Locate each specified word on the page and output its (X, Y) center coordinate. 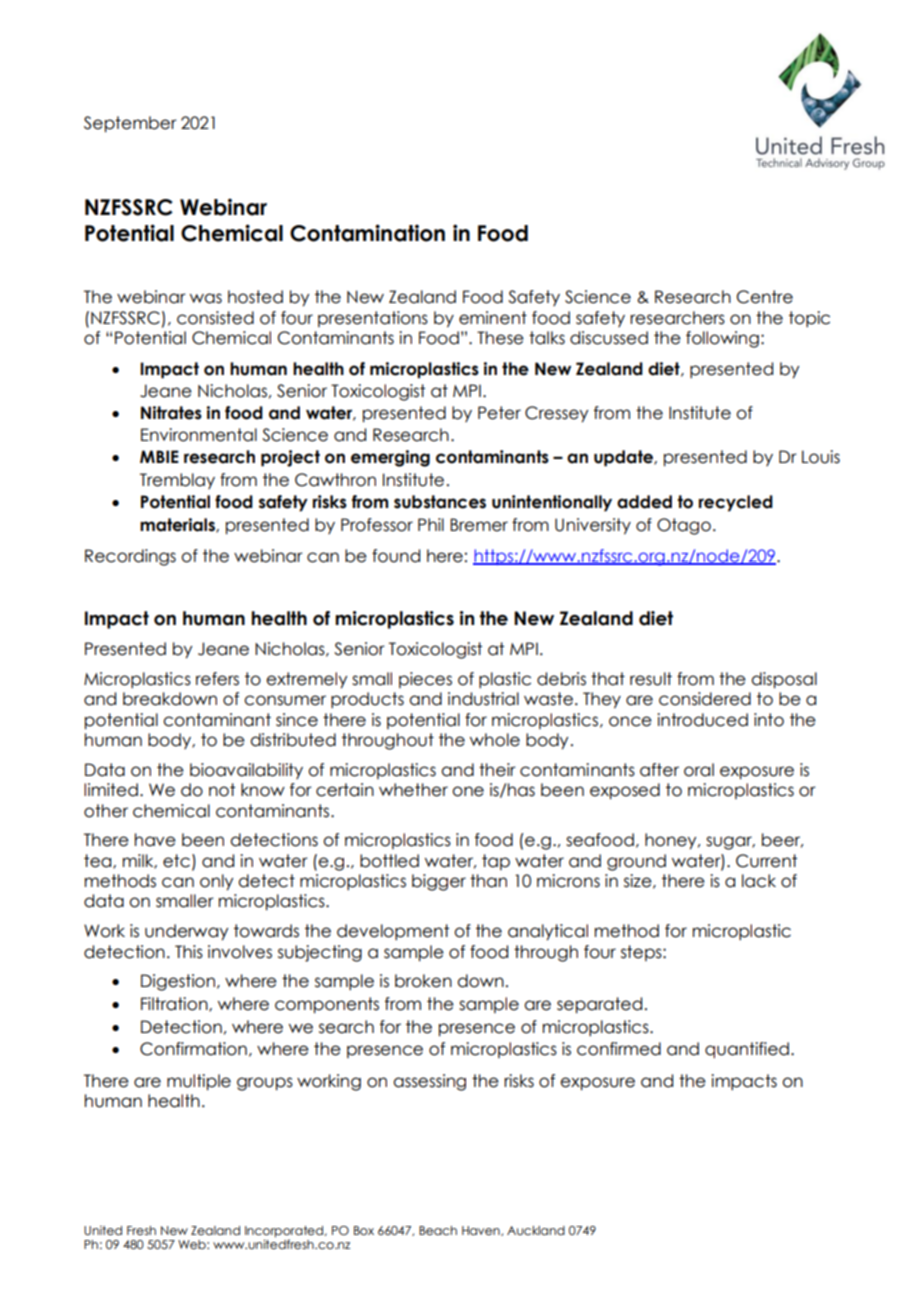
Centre (765, 297)
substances (440, 502)
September (130, 124)
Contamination (367, 233)
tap (496, 862)
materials (178, 525)
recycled (736, 503)
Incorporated (284, 1232)
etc (176, 861)
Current (766, 861)
